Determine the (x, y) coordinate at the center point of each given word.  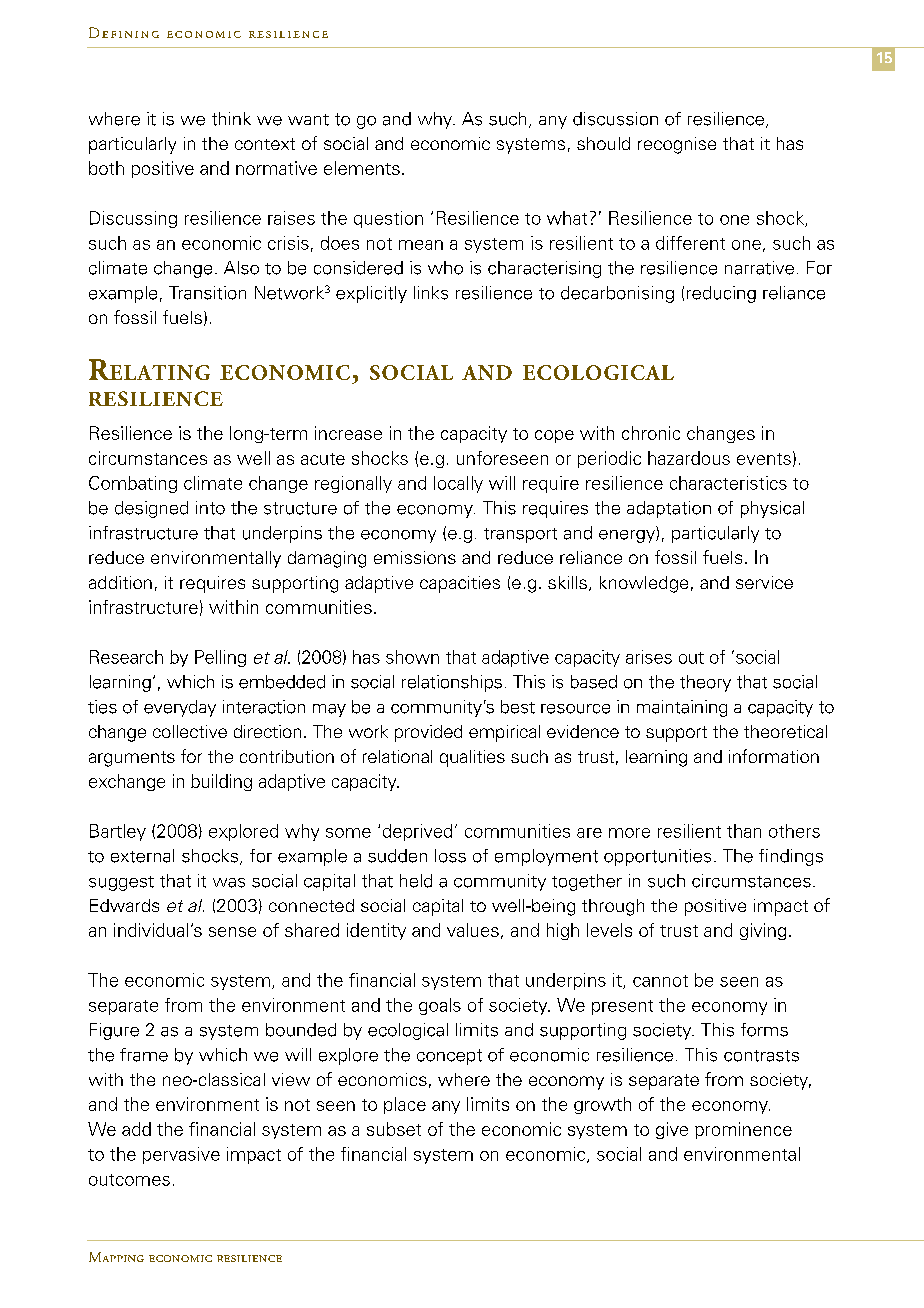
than (744, 831)
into (210, 508)
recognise (677, 145)
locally (458, 484)
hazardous (689, 458)
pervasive (181, 1155)
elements (362, 168)
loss (450, 856)
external (142, 856)
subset (394, 1129)
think (231, 119)
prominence (743, 1130)
